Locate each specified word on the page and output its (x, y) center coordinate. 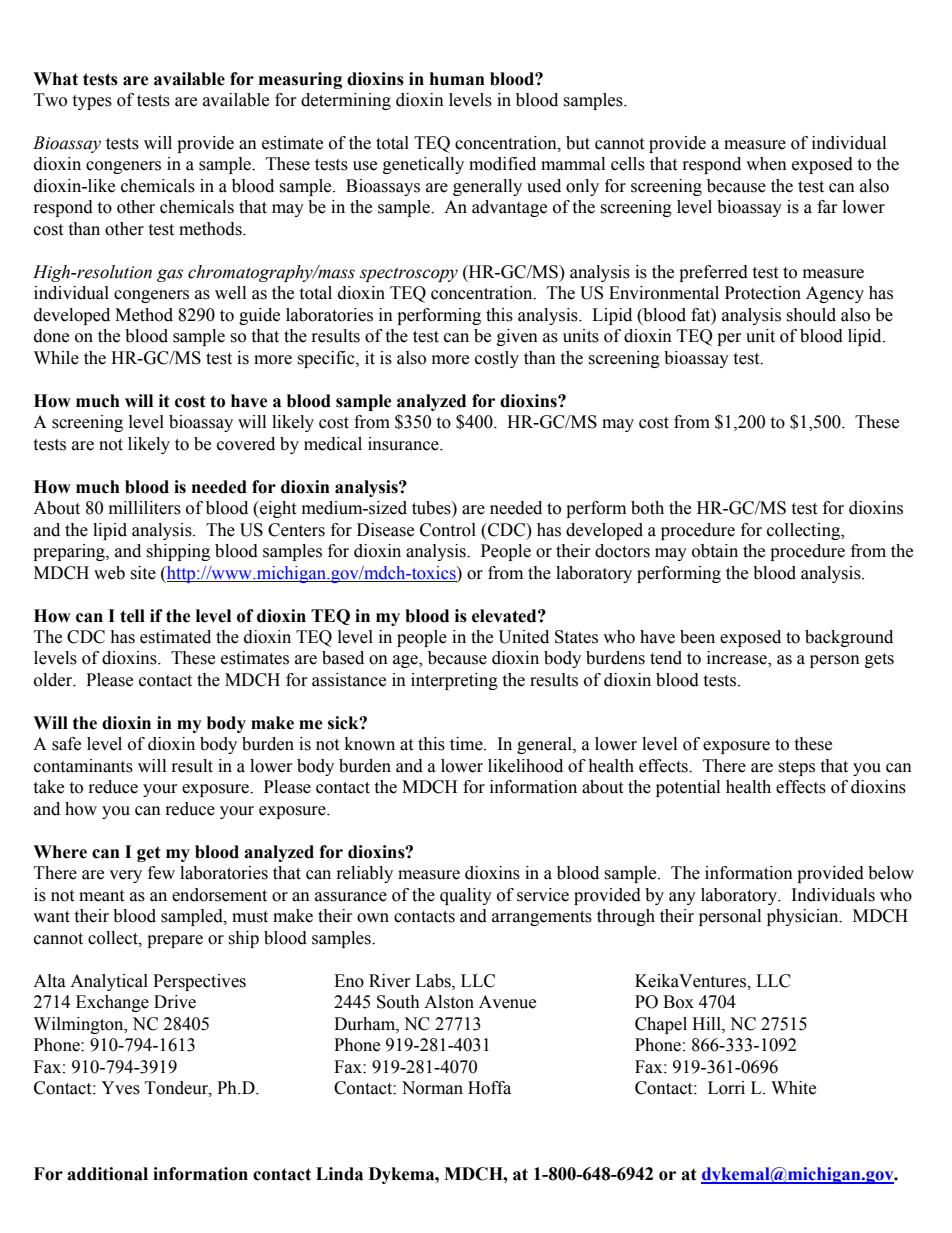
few (161, 873)
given (517, 337)
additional (107, 1174)
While (56, 358)
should (811, 315)
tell (132, 616)
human (457, 79)
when (766, 164)
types (92, 102)
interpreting (454, 681)
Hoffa (489, 1088)
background (849, 638)
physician (804, 917)
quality (466, 896)
